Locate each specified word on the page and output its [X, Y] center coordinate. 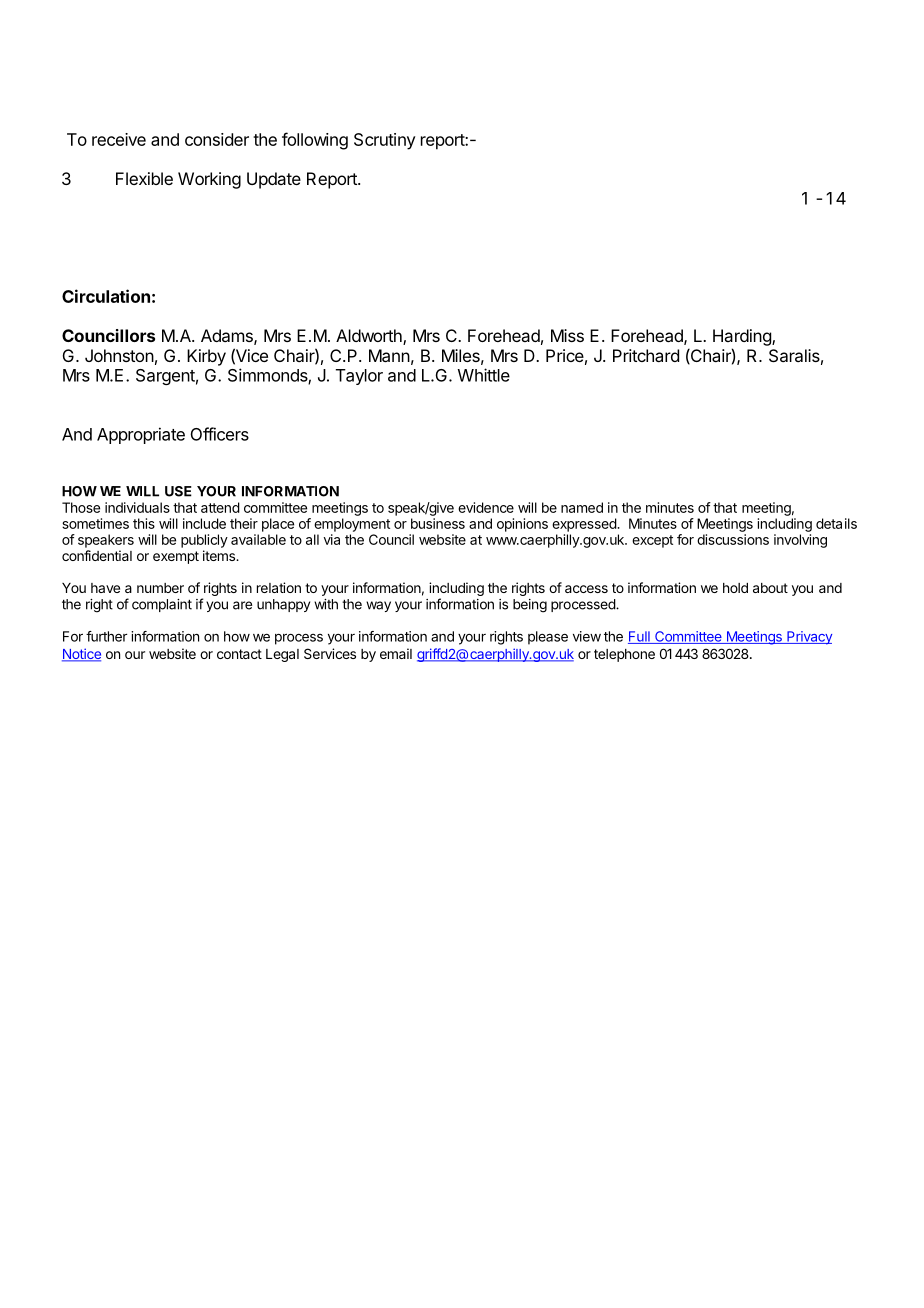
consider [217, 139]
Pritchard [646, 355]
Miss [567, 335]
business [438, 523]
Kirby [206, 357]
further [106, 636]
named [582, 507]
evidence [486, 507]
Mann [389, 355]
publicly [204, 541]
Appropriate [141, 435]
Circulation [106, 296]
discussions [733, 539]
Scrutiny [385, 141]
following [315, 141]
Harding [743, 337]
